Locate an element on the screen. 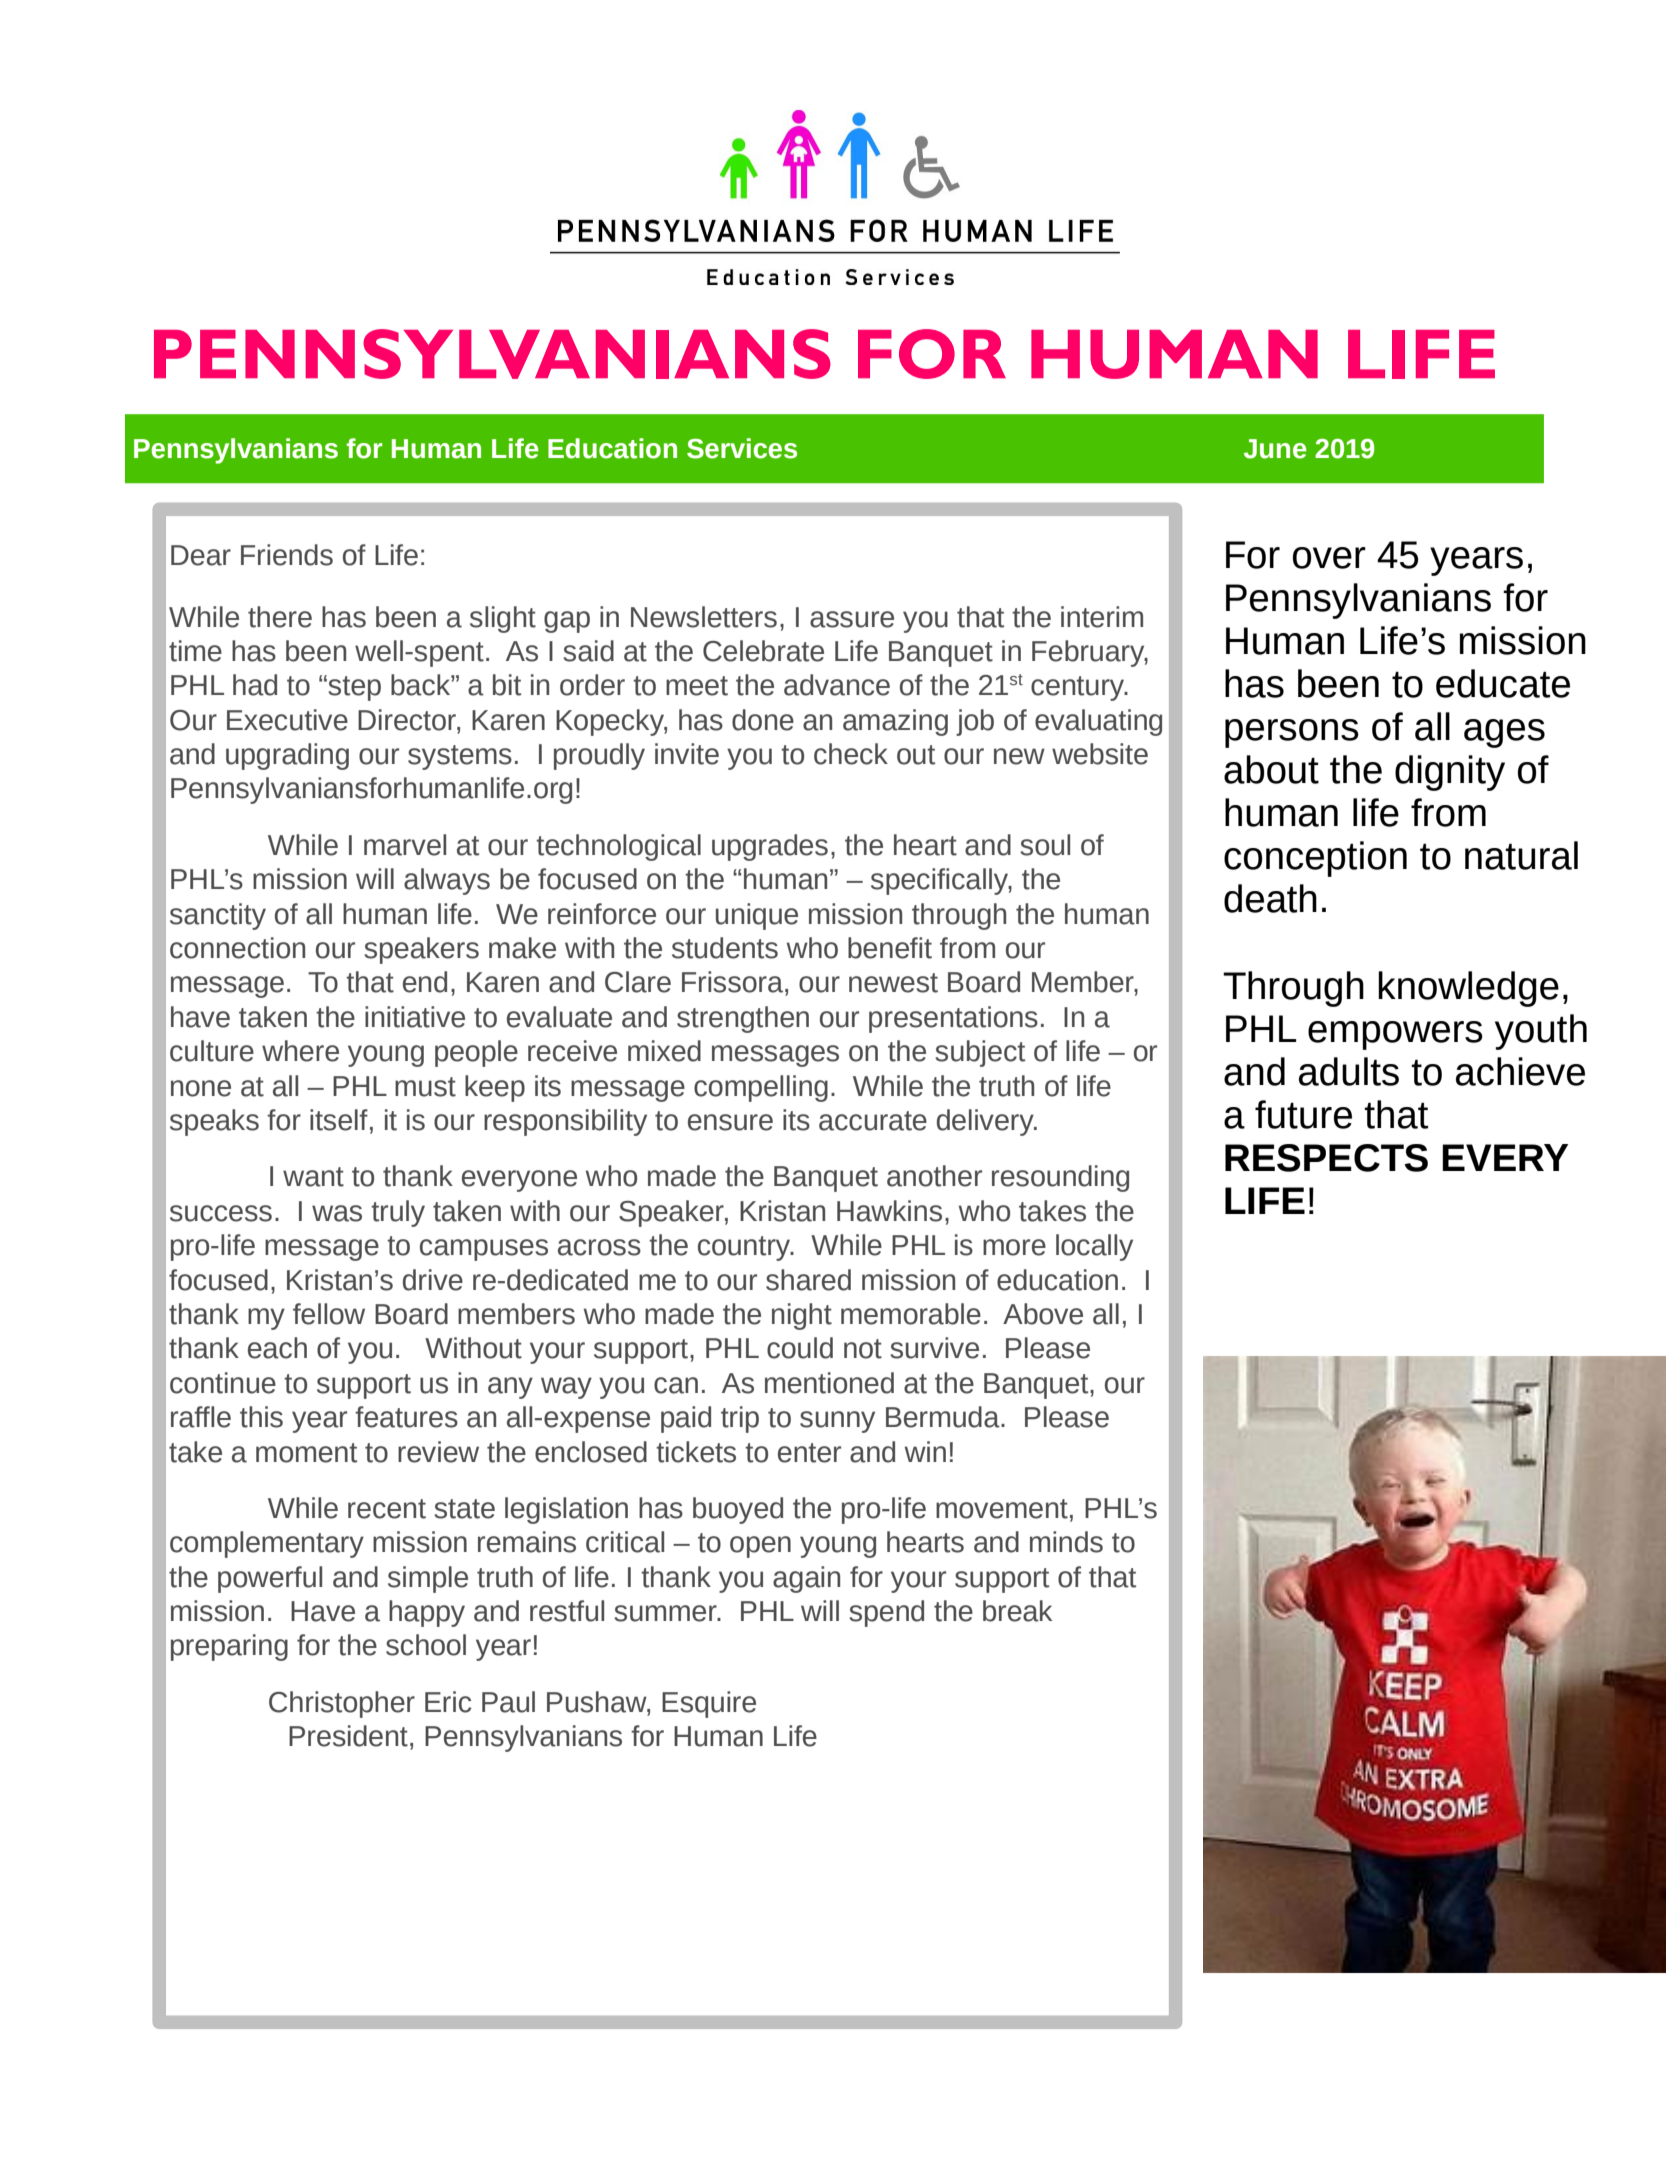 The height and width of the screenshot is (2170, 1677). Above is located at coordinates (1043, 1314).
